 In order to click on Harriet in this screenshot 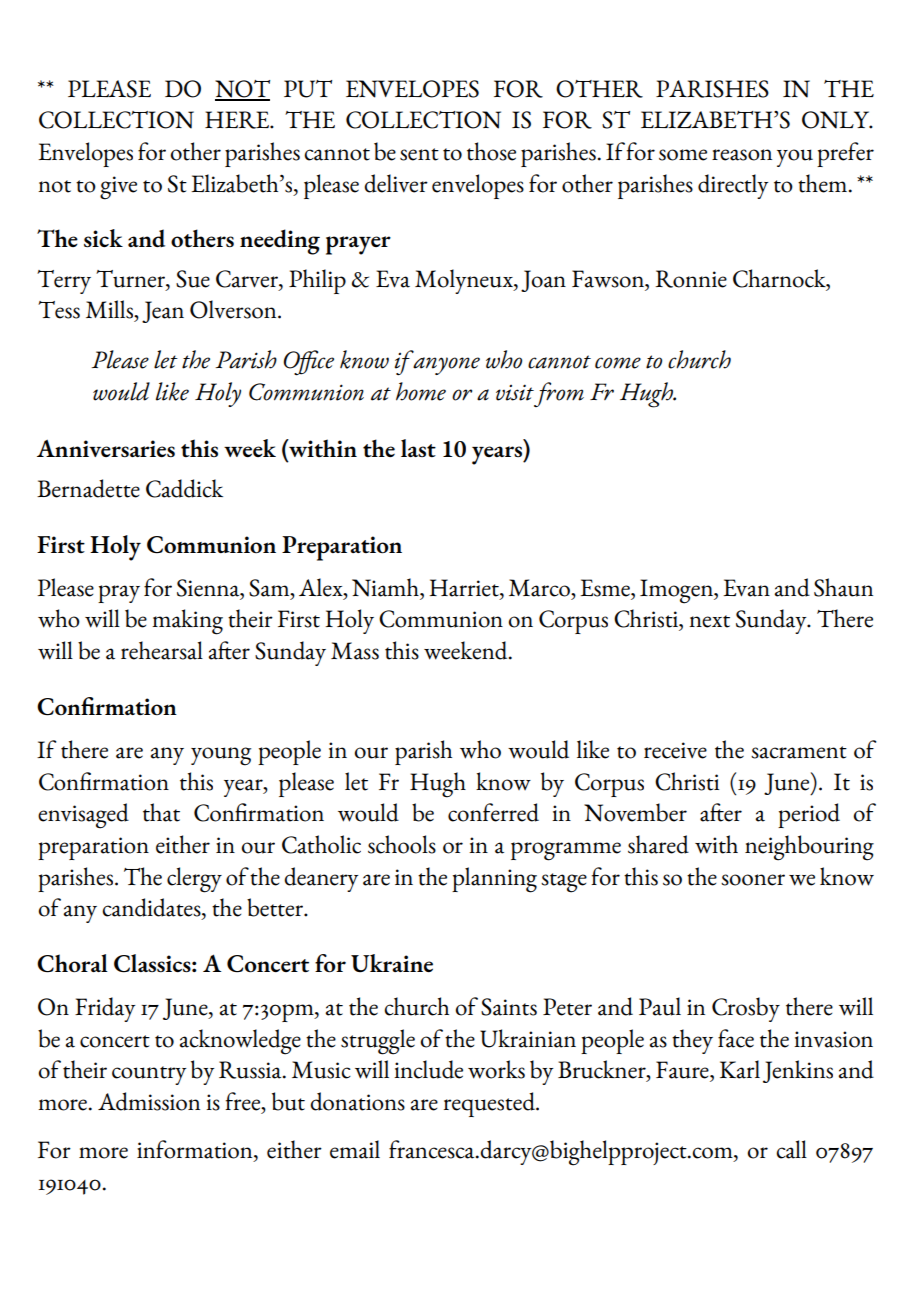, I will do `click(465, 589)`.
